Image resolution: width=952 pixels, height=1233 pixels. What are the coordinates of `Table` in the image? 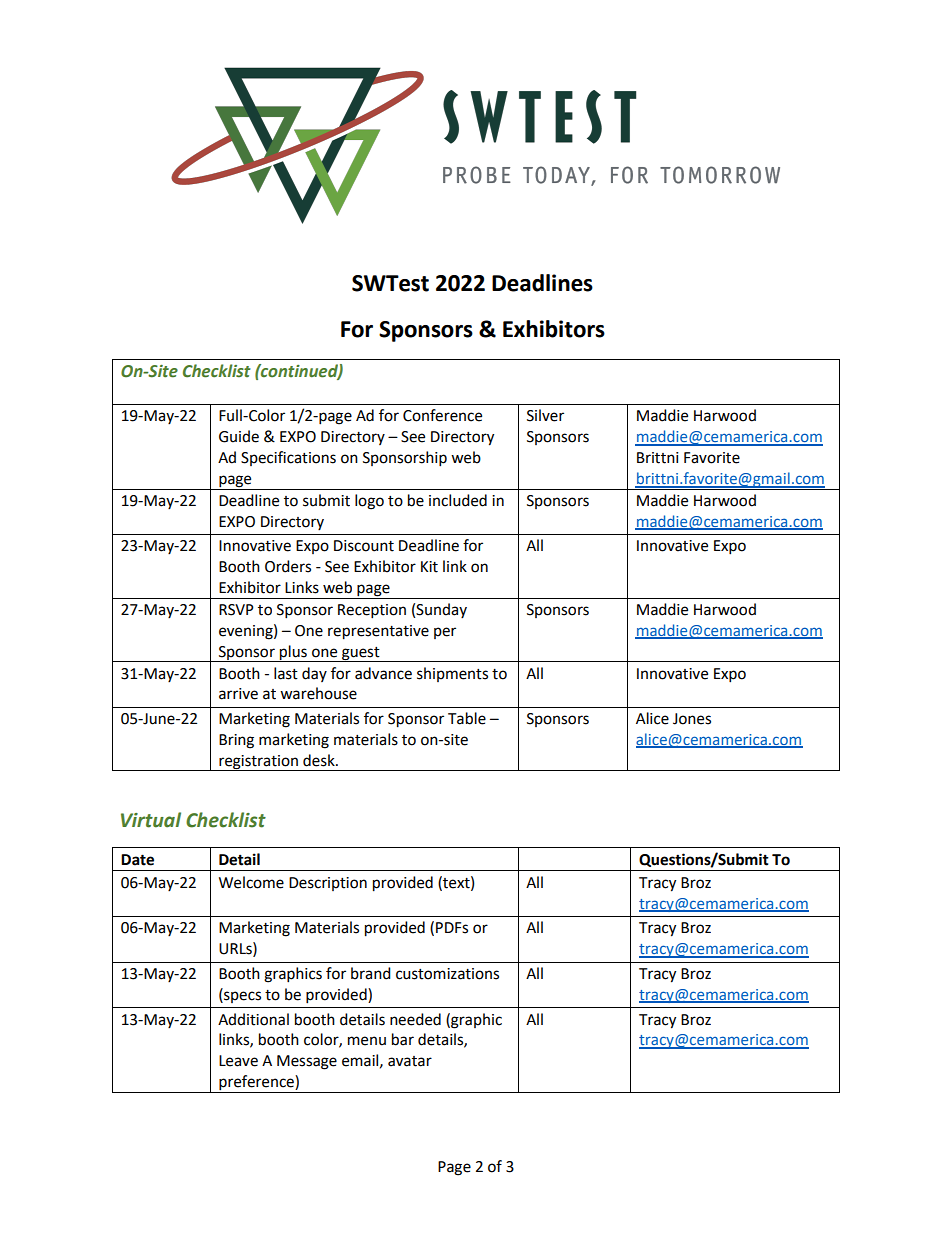 It's located at (467, 718).
